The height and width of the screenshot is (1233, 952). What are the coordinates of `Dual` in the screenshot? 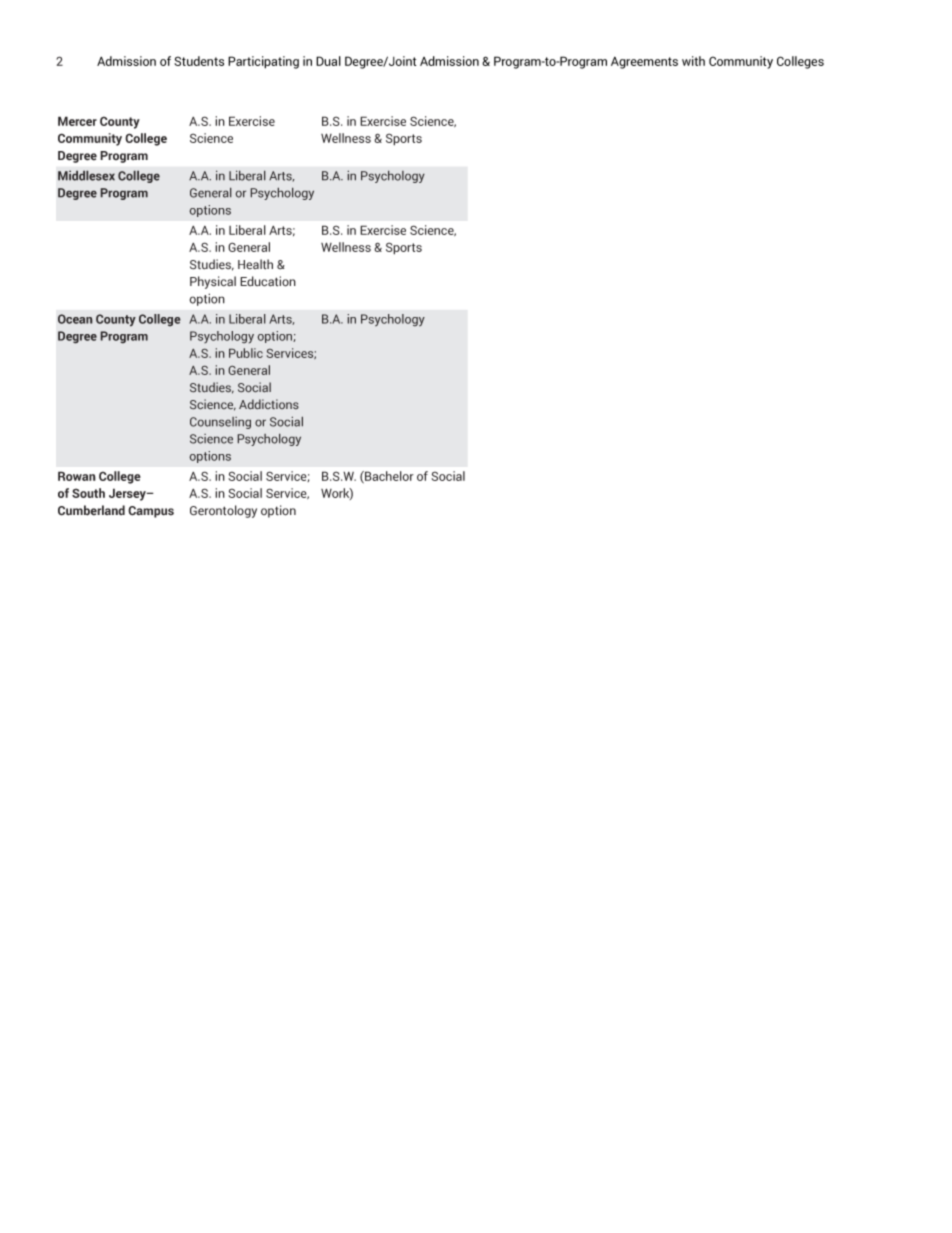 It's located at (328, 61).
